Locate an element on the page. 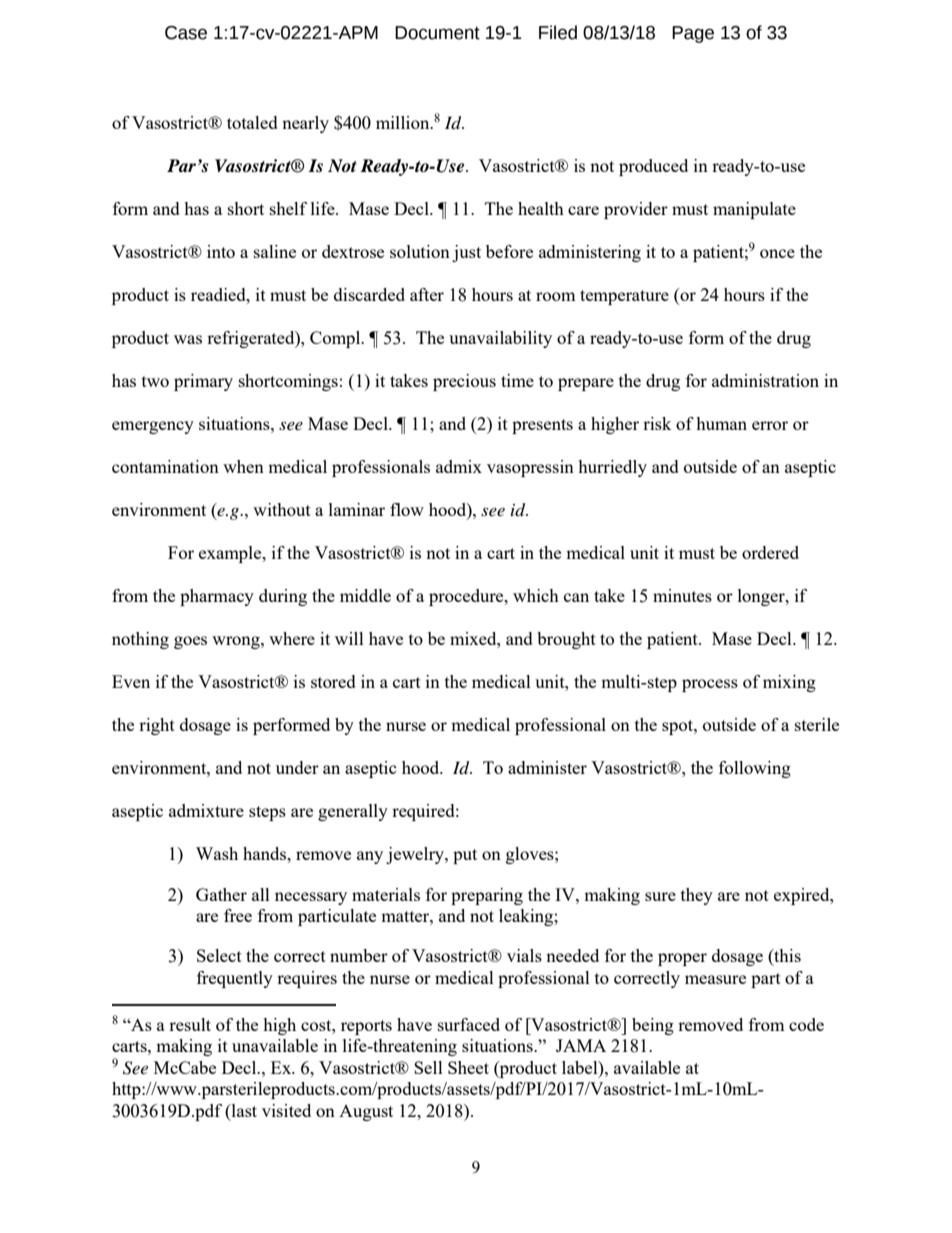 The image size is (952, 1233). primary is located at coordinates (203, 382).
